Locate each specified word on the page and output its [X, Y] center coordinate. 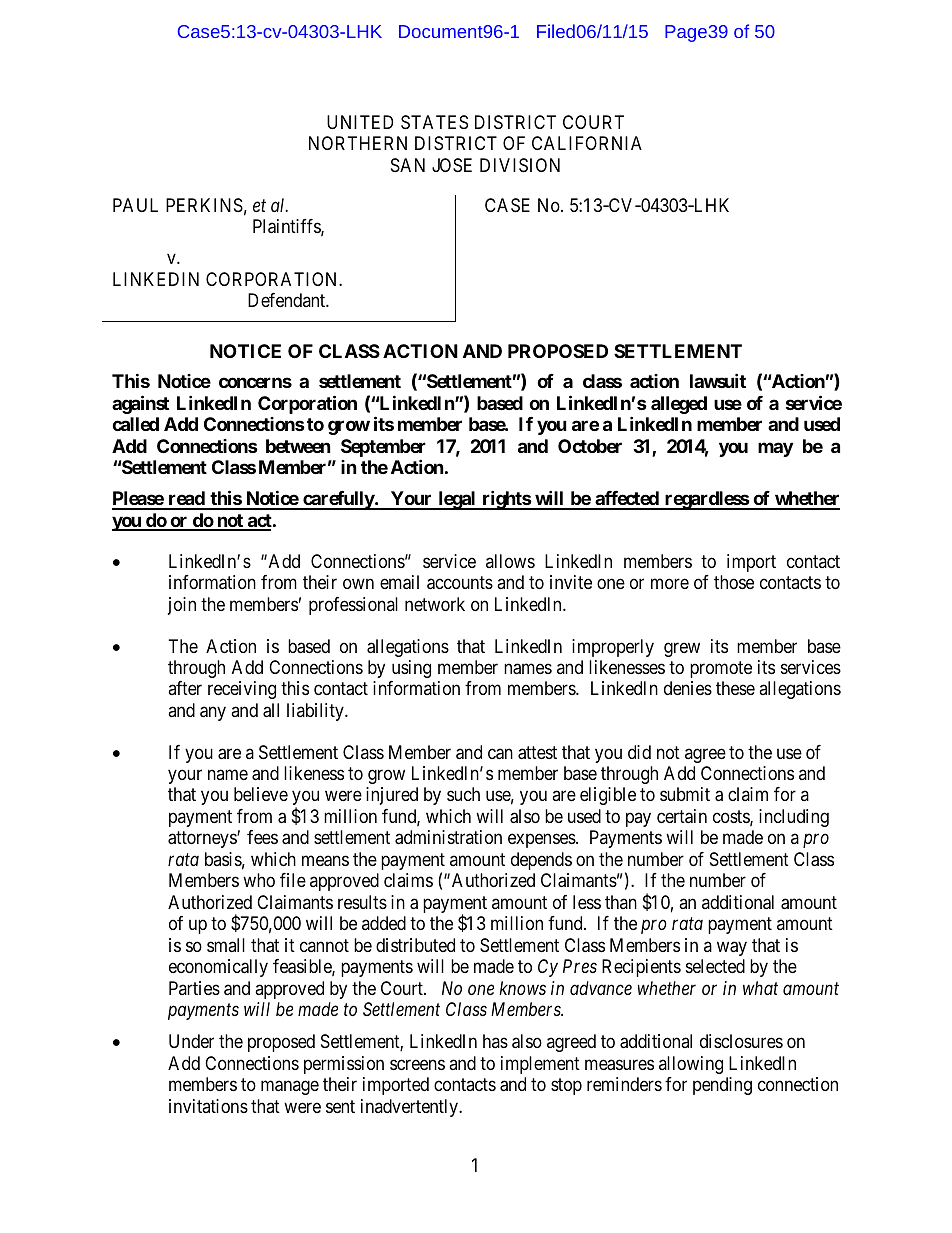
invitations [208, 1106]
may [775, 449]
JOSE [452, 165]
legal [457, 500]
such [463, 794]
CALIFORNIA [587, 143]
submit [685, 794]
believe [261, 794]
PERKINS [204, 205]
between [298, 446]
